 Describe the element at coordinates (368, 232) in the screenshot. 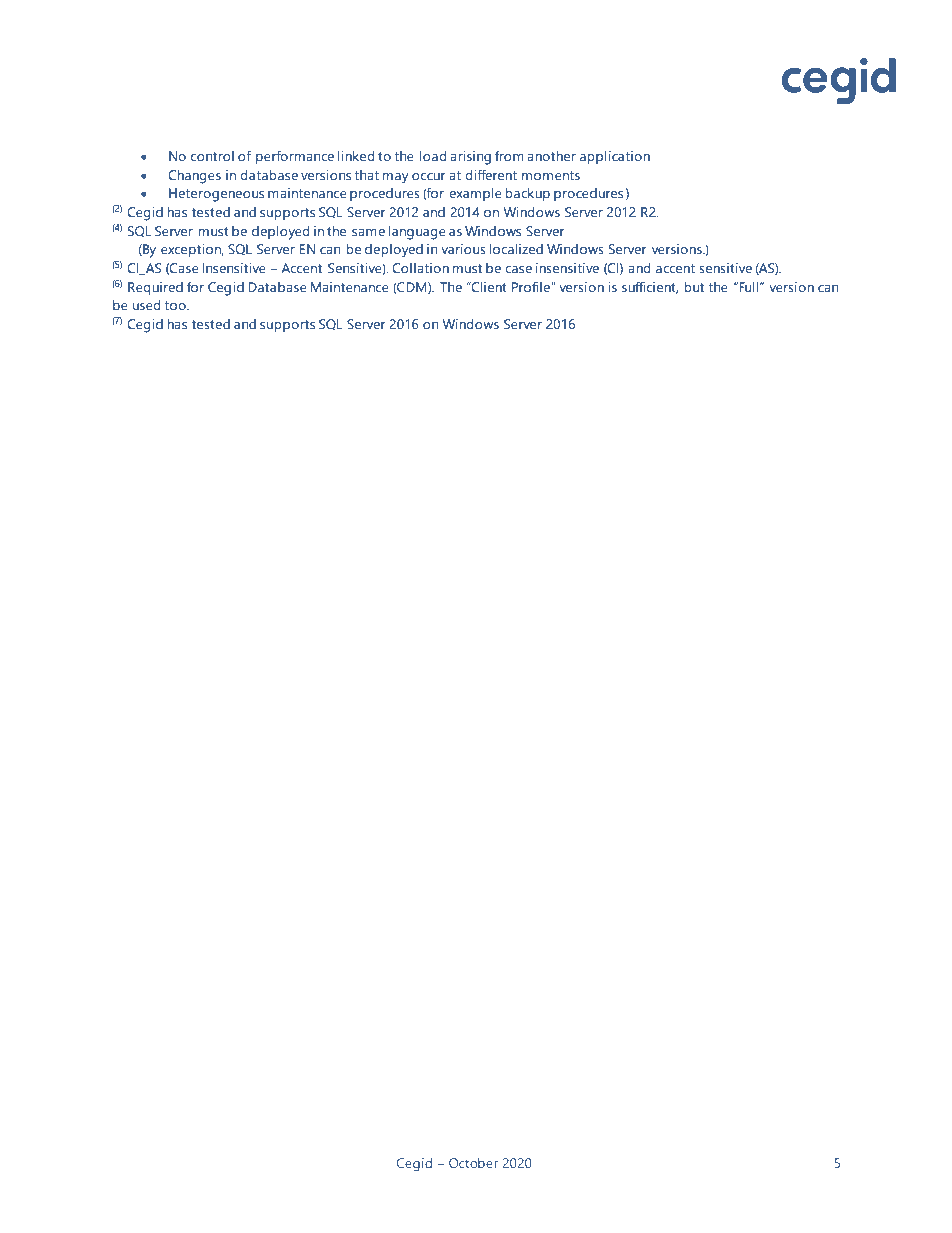

I see `same` at that location.
